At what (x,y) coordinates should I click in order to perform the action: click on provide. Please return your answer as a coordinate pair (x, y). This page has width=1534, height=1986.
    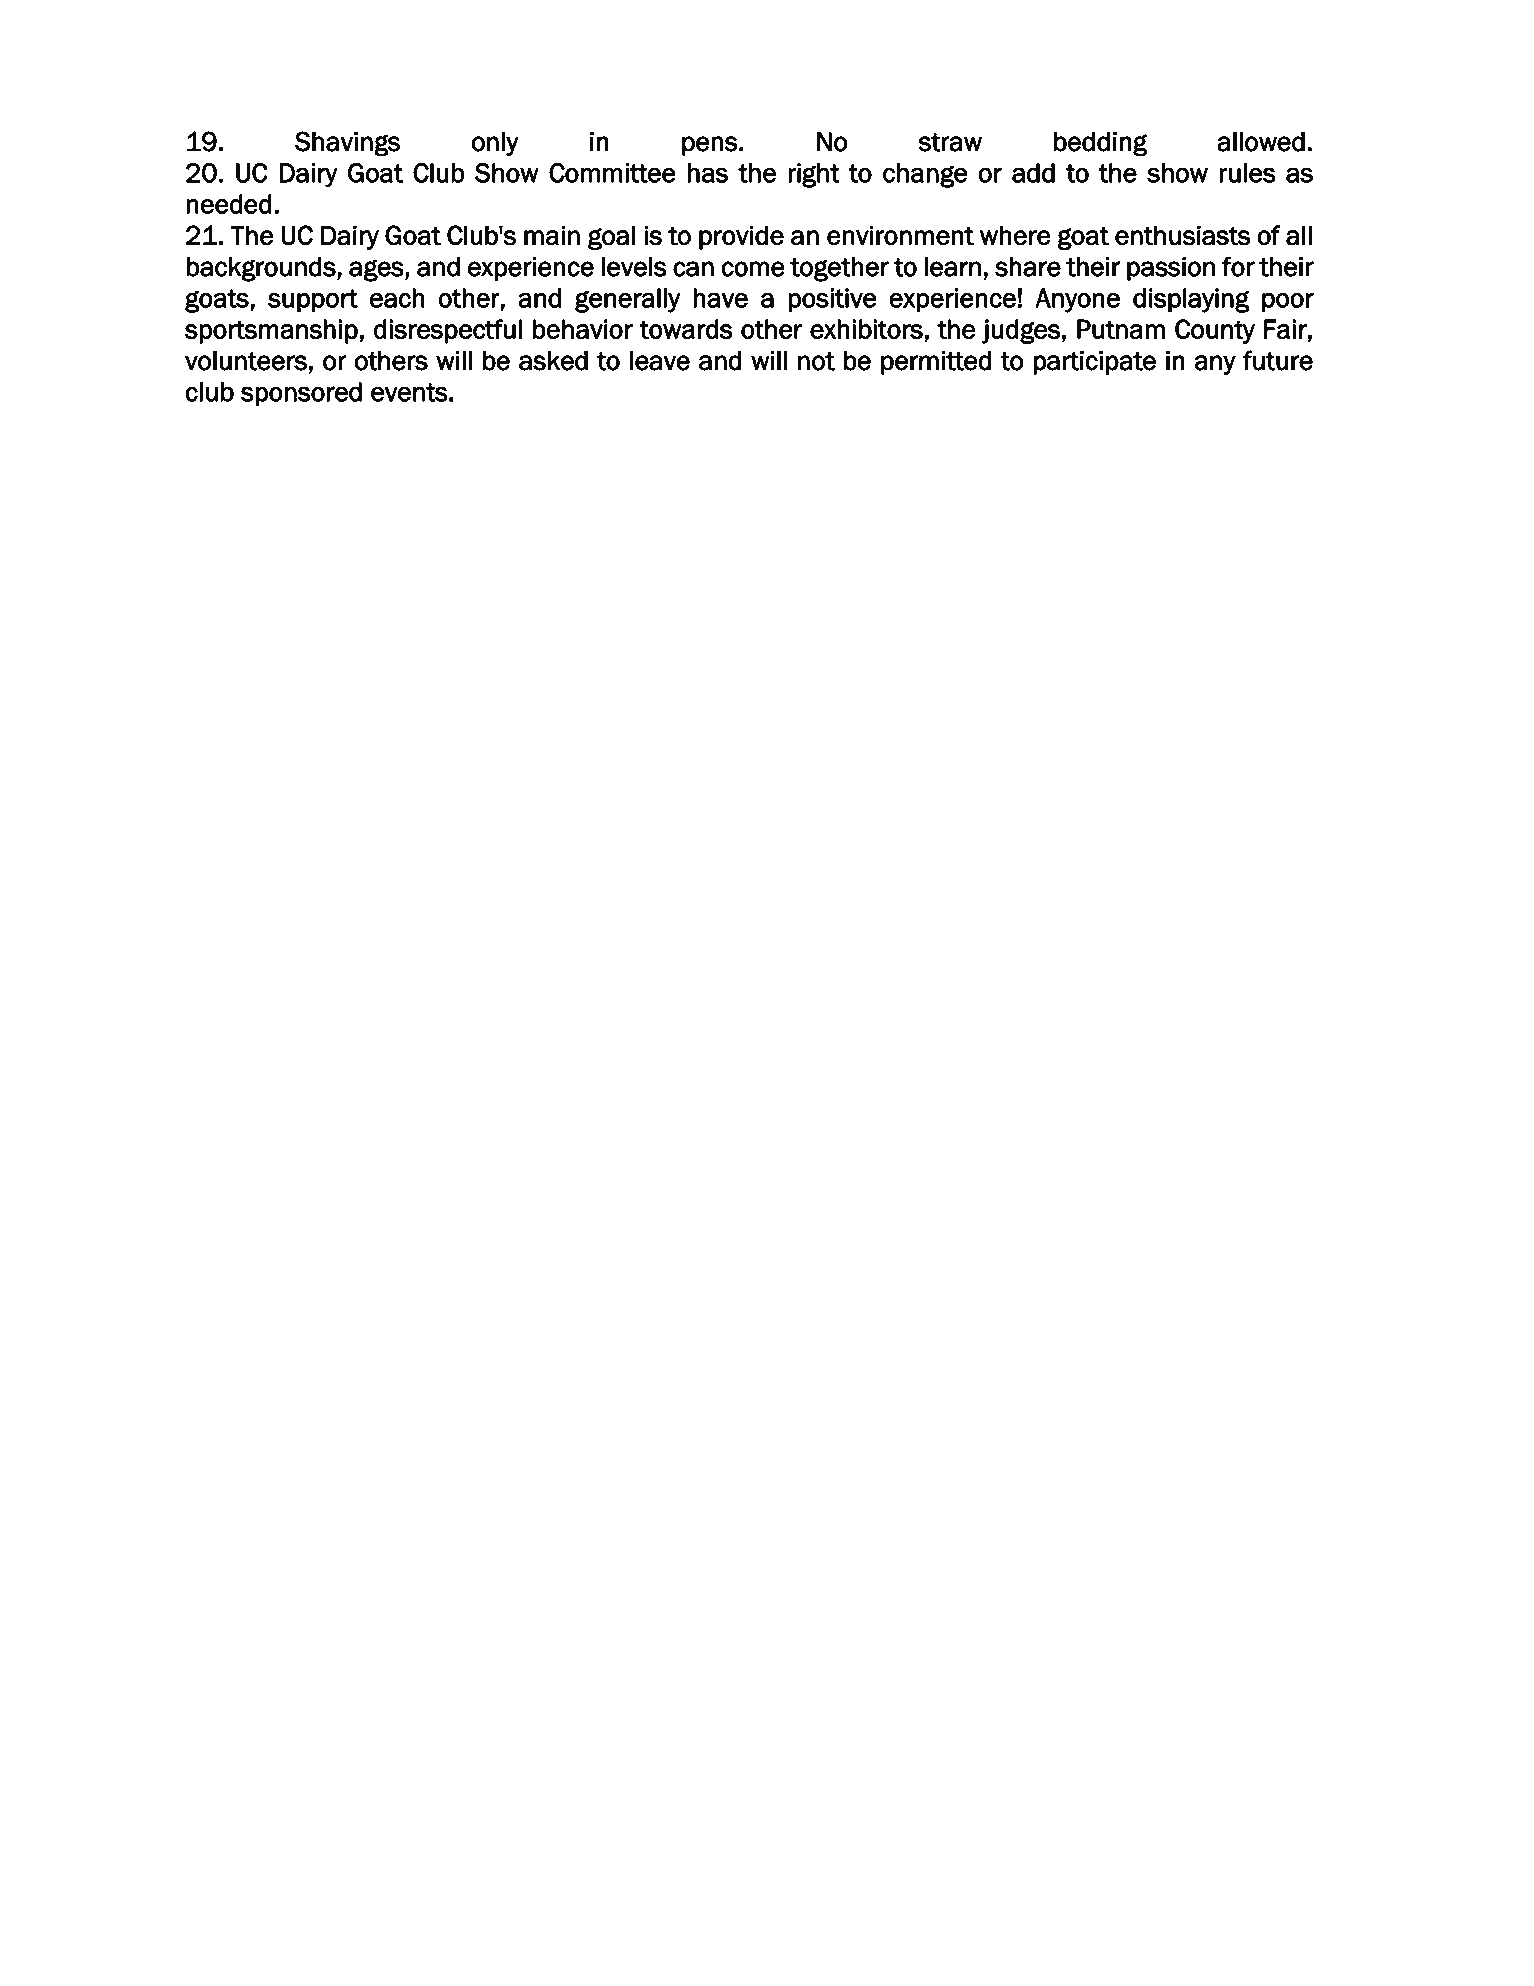
    Looking at the image, I should click on (741, 237).
